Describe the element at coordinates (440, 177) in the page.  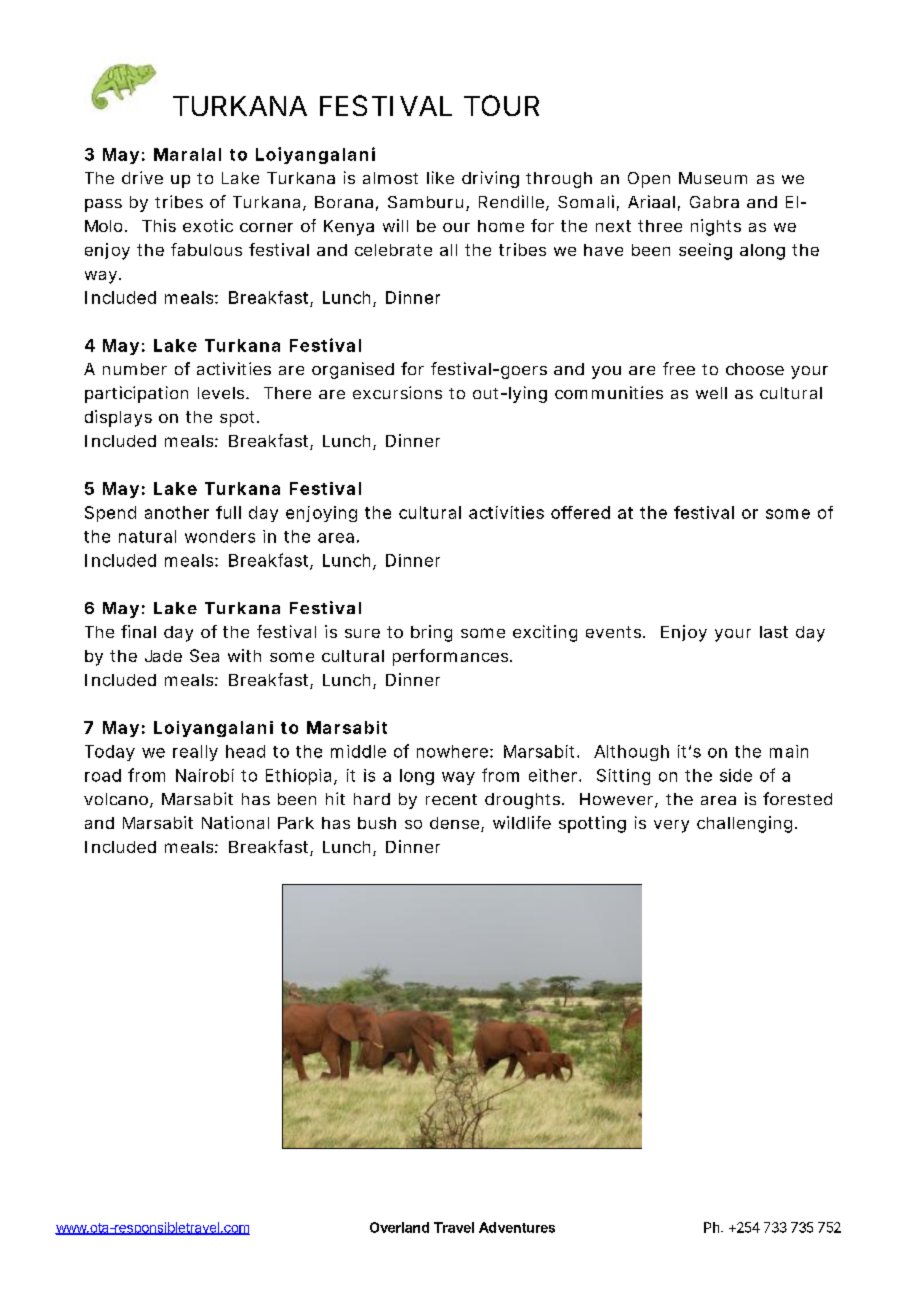
I see `like` at that location.
